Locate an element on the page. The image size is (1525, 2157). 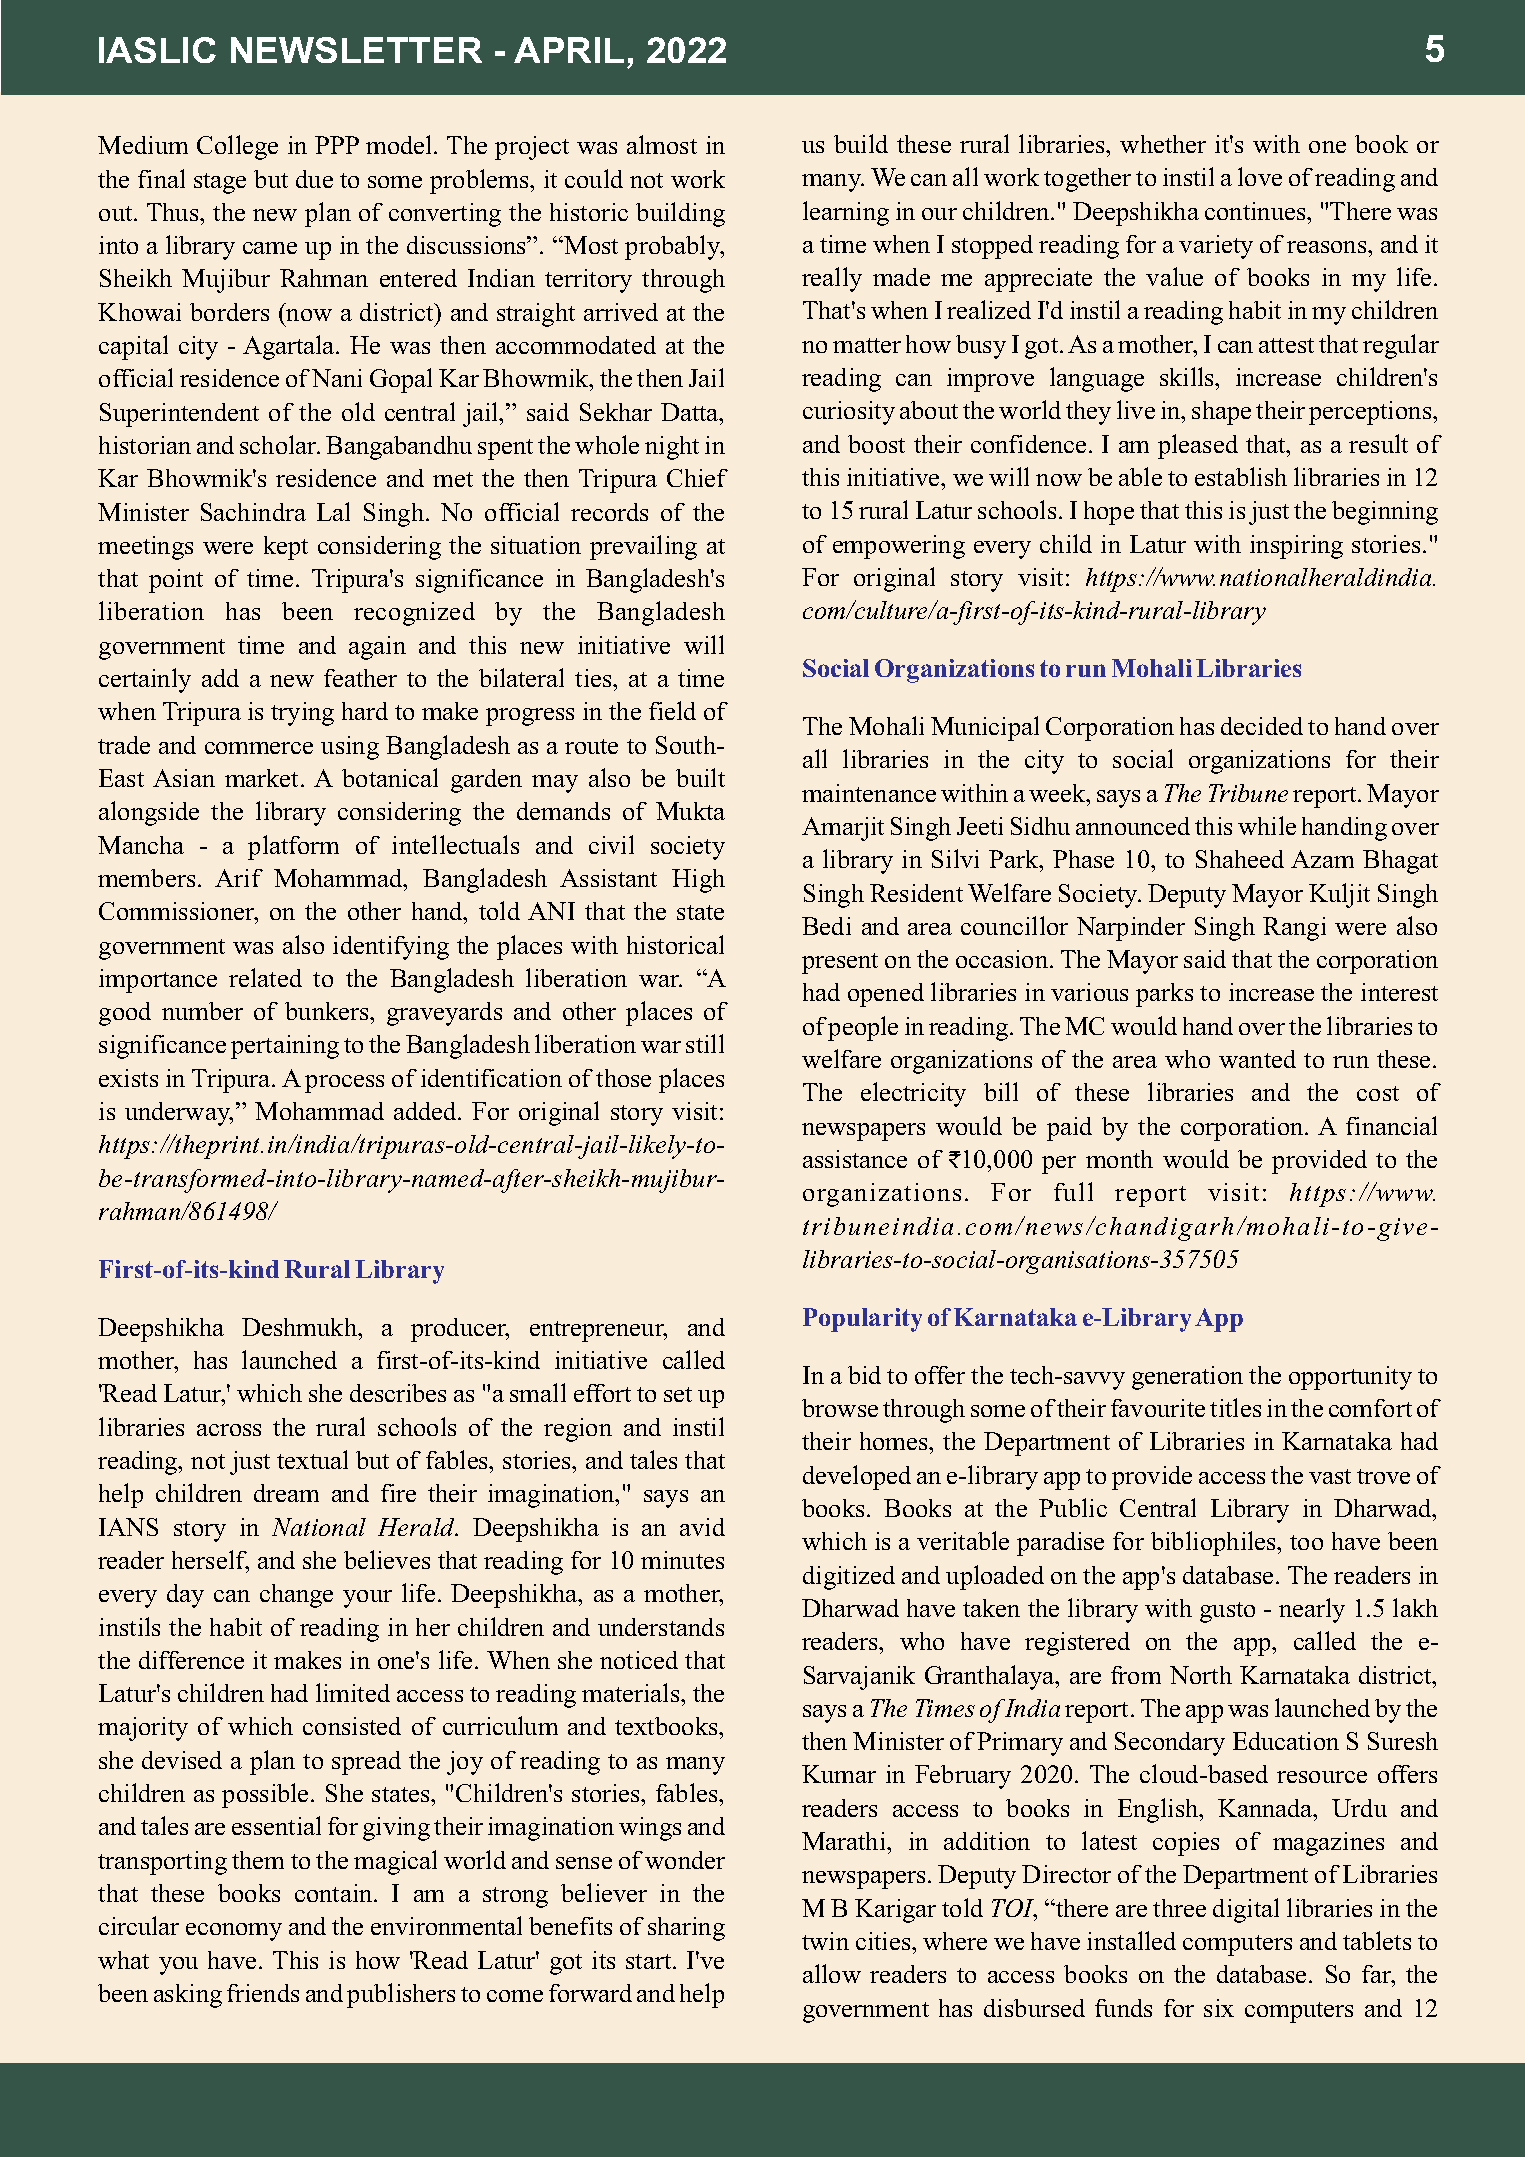
College is located at coordinates (237, 147).
